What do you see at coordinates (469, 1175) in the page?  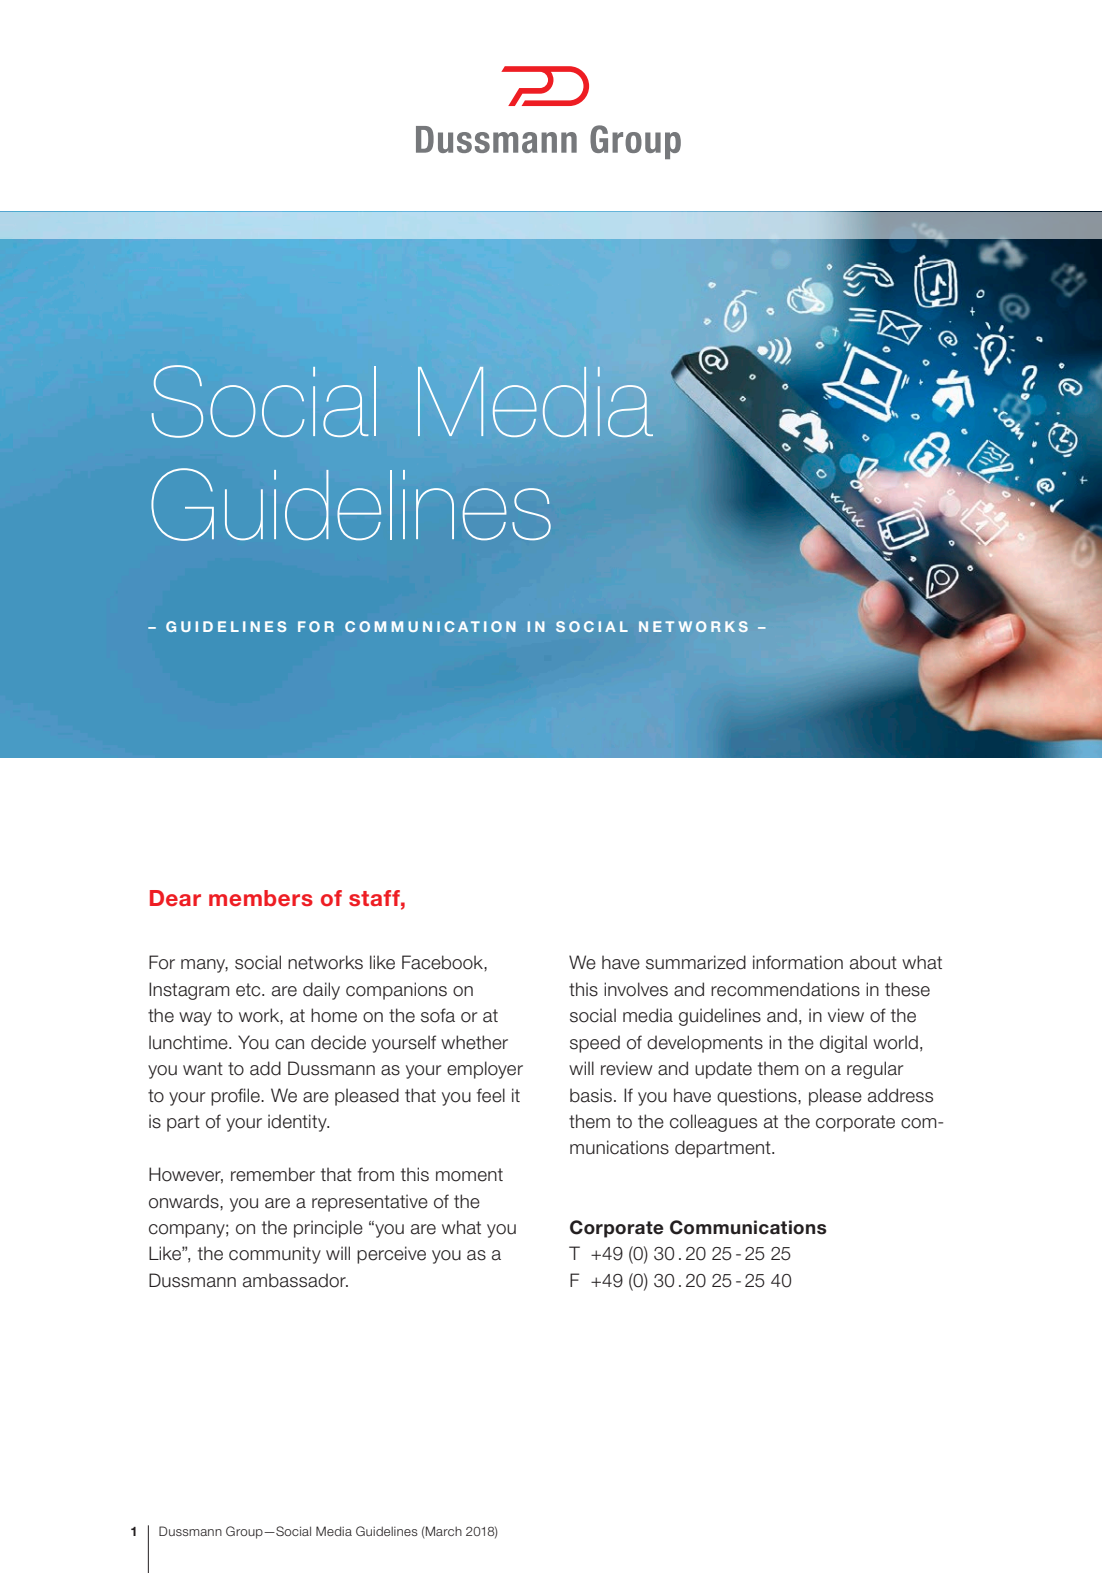 I see `moment` at bounding box center [469, 1175].
